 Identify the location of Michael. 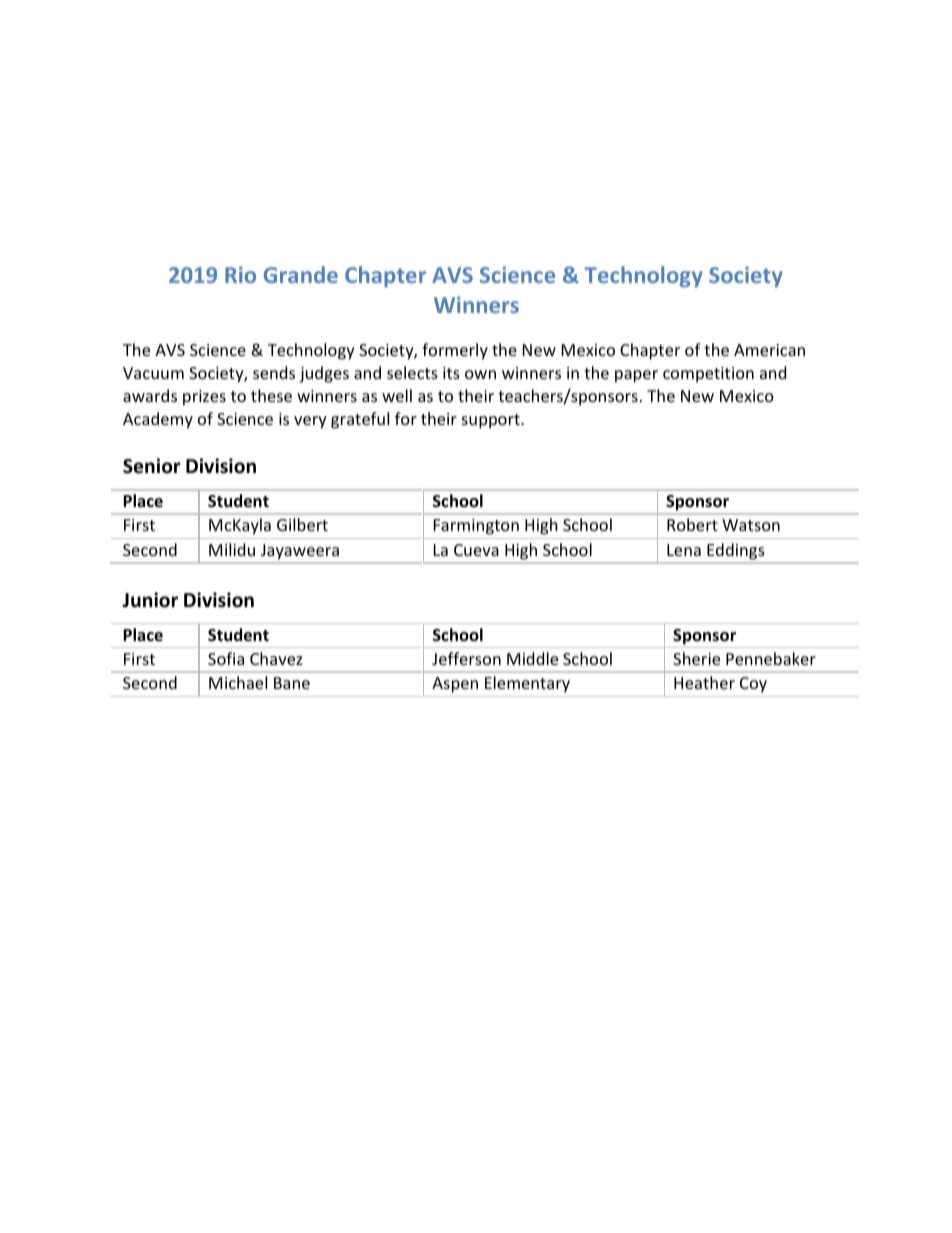
(238, 682).
